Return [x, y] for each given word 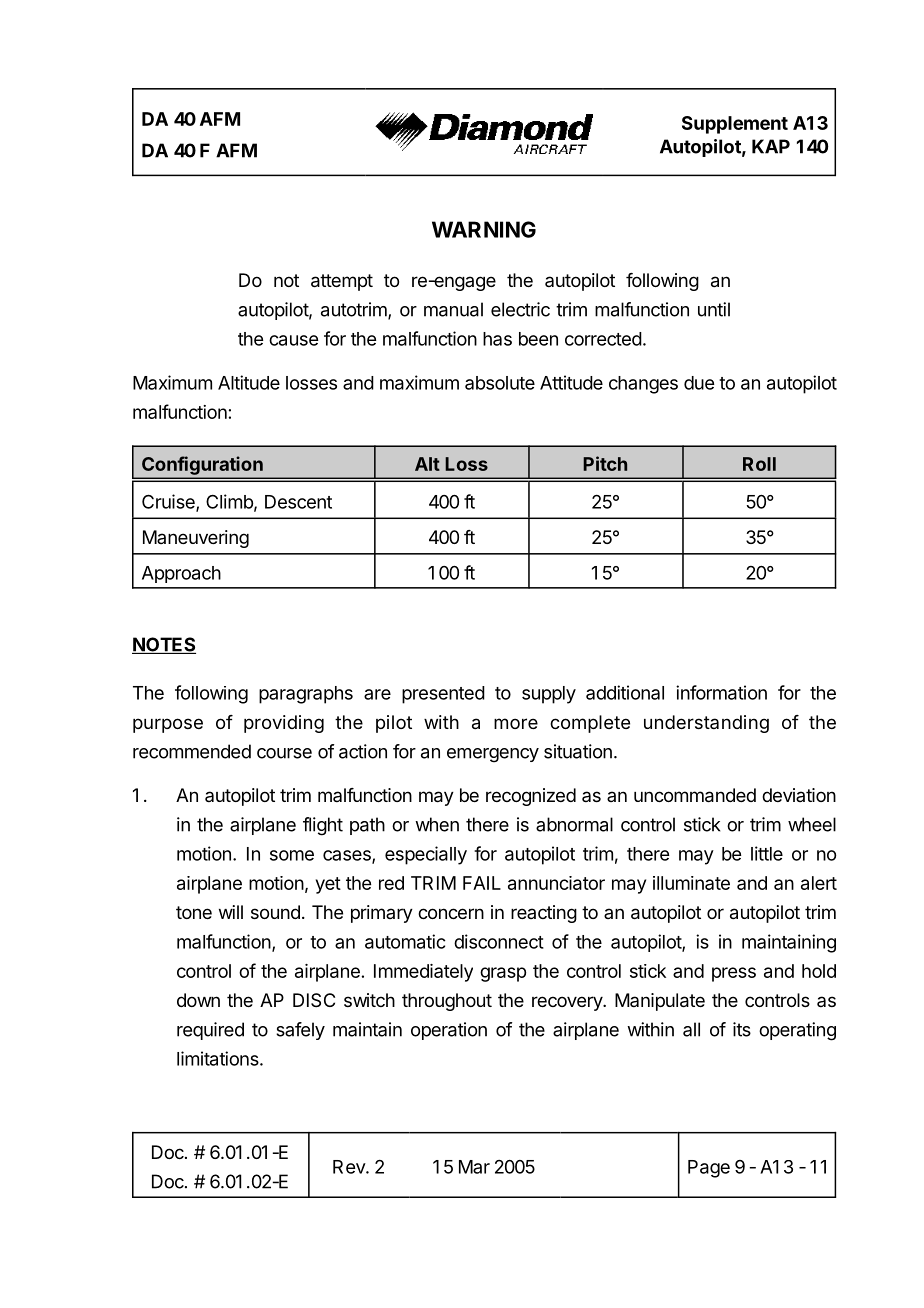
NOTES [164, 645]
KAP [771, 146]
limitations [219, 1058]
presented [443, 695]
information [721, 692]
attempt [342, 282]
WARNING [484, 229]
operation [449, 1031]
